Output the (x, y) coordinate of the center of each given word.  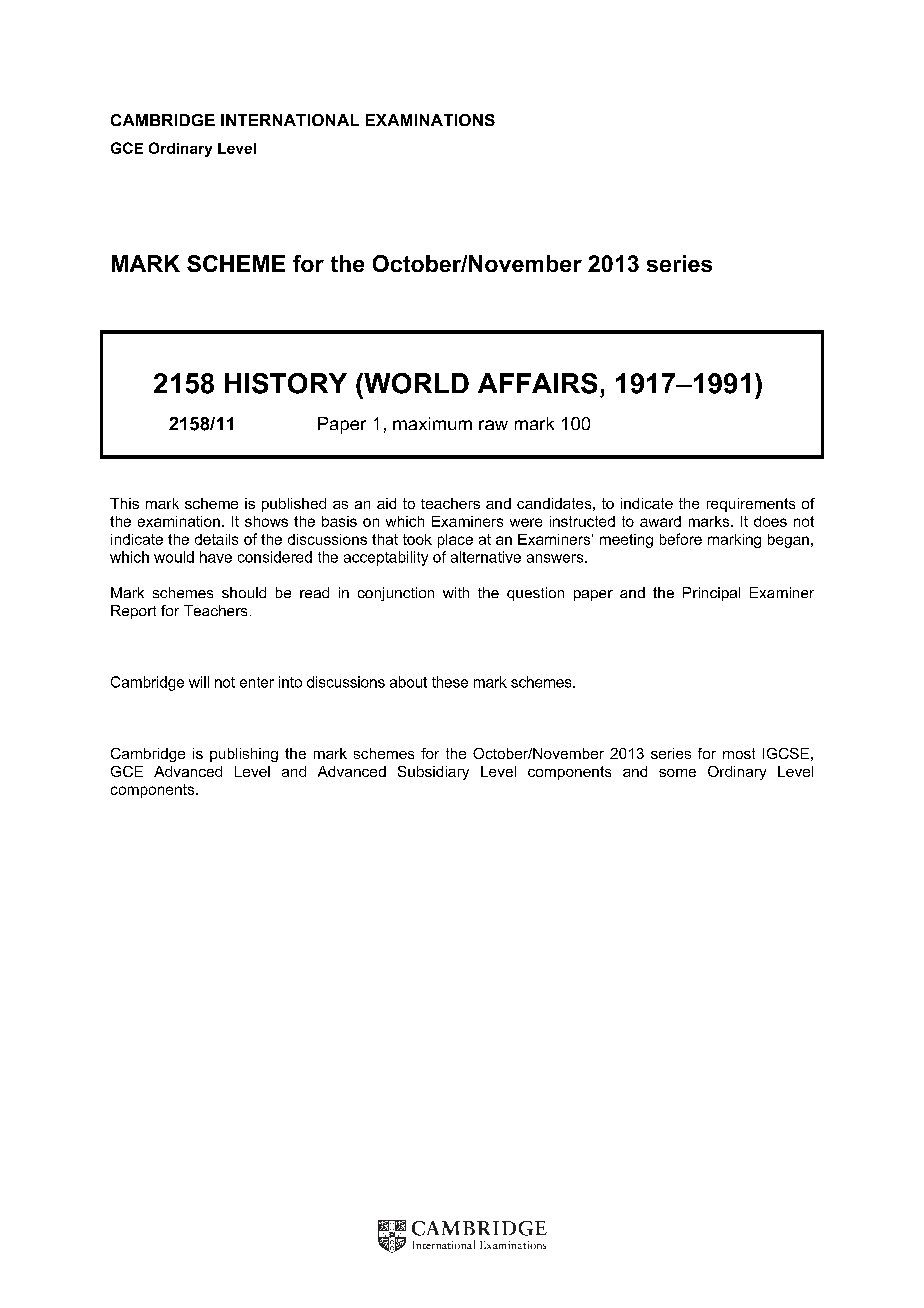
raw (493, 425)
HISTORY (286, 383)
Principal (711, 594)
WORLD (415, 383)
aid (386, 503)
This (124, 503)
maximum (432, 423)
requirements (751, 505)
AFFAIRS (537, 383)
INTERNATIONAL (290, 120)
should (244, 592)
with (456, 592)
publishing (244, 755)
